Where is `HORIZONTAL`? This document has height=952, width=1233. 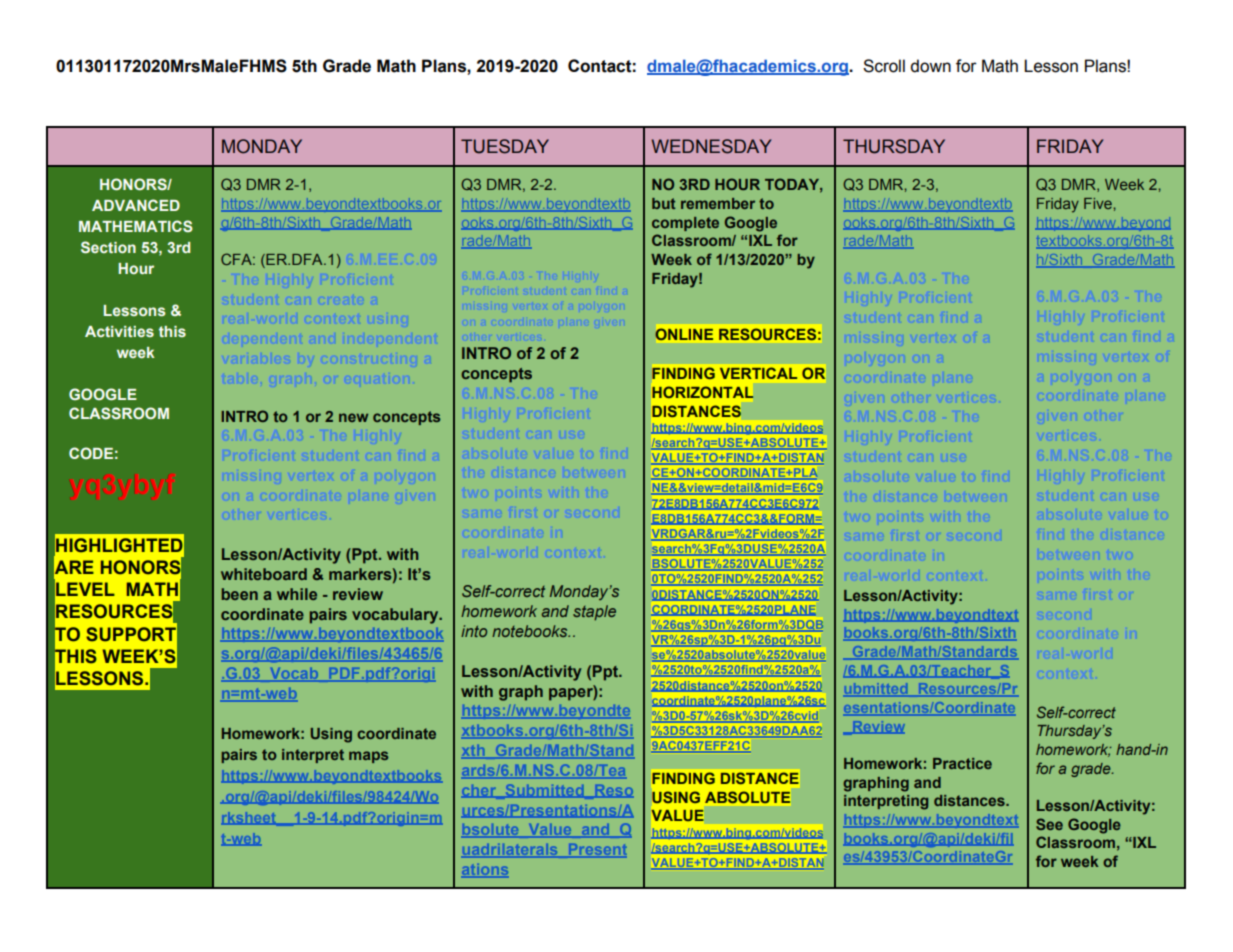 HORIZONTAL is located at coordinates (702, 392).
